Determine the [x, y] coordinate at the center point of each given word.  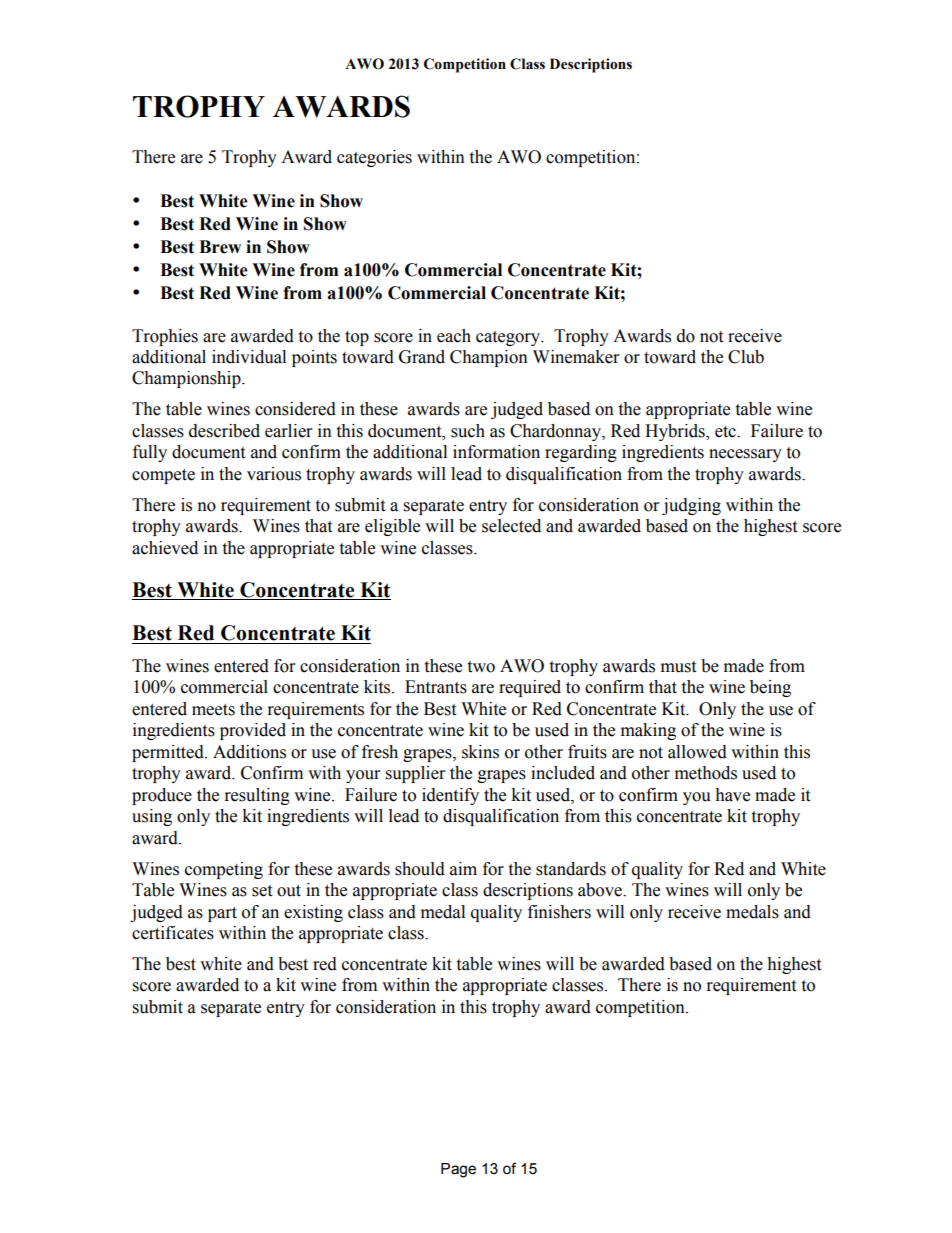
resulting [257, 796]
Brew [220, 247]
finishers [559, 912]
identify [450, 796]
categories [374, 158]
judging [691, 506]
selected [511, 526]
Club [746, 357]
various [274, 474]
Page [458, 1170]
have [732, 795]
